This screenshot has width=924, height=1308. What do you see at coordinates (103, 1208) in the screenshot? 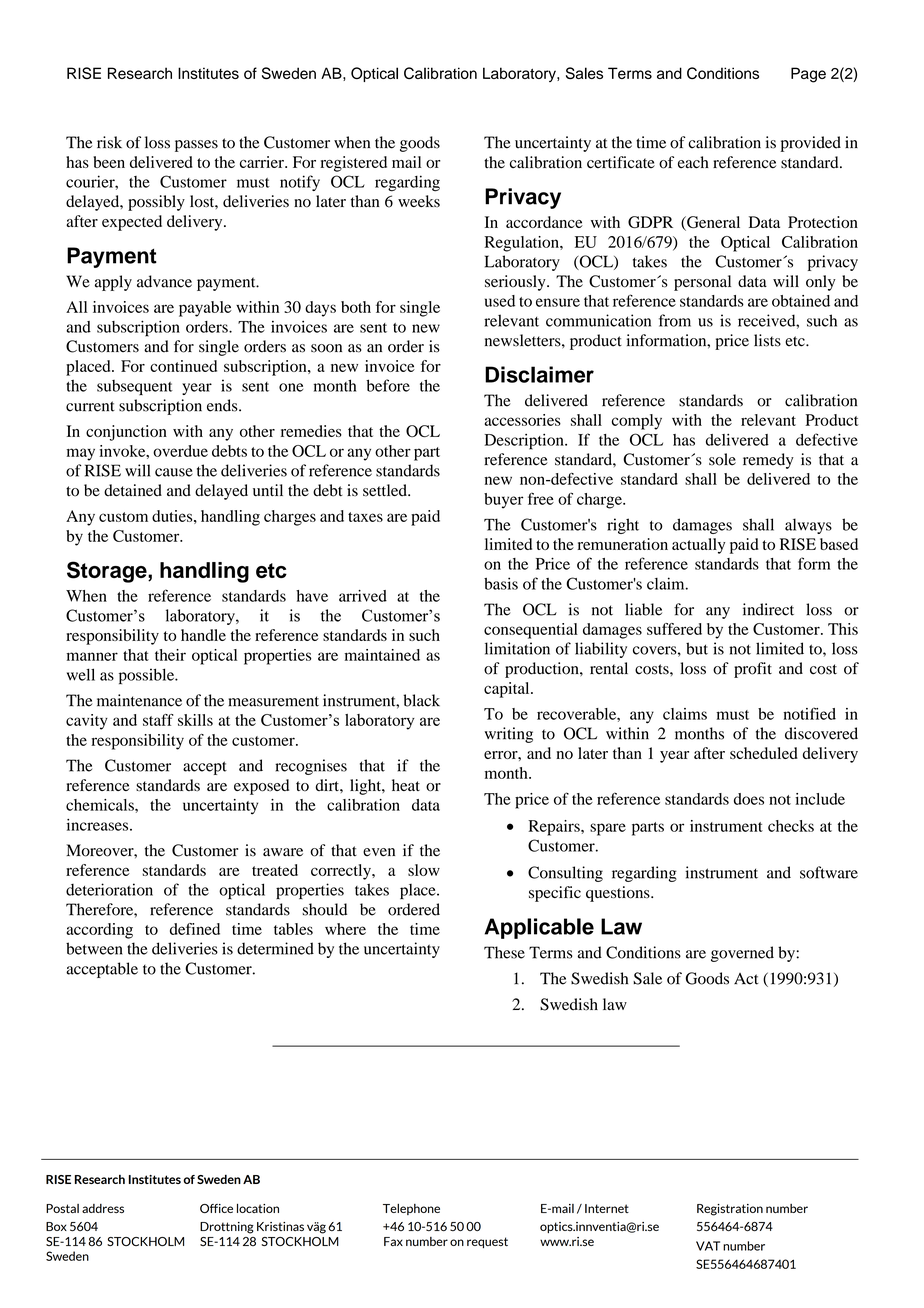
I see `address` at bounding box center [103, 1208].
